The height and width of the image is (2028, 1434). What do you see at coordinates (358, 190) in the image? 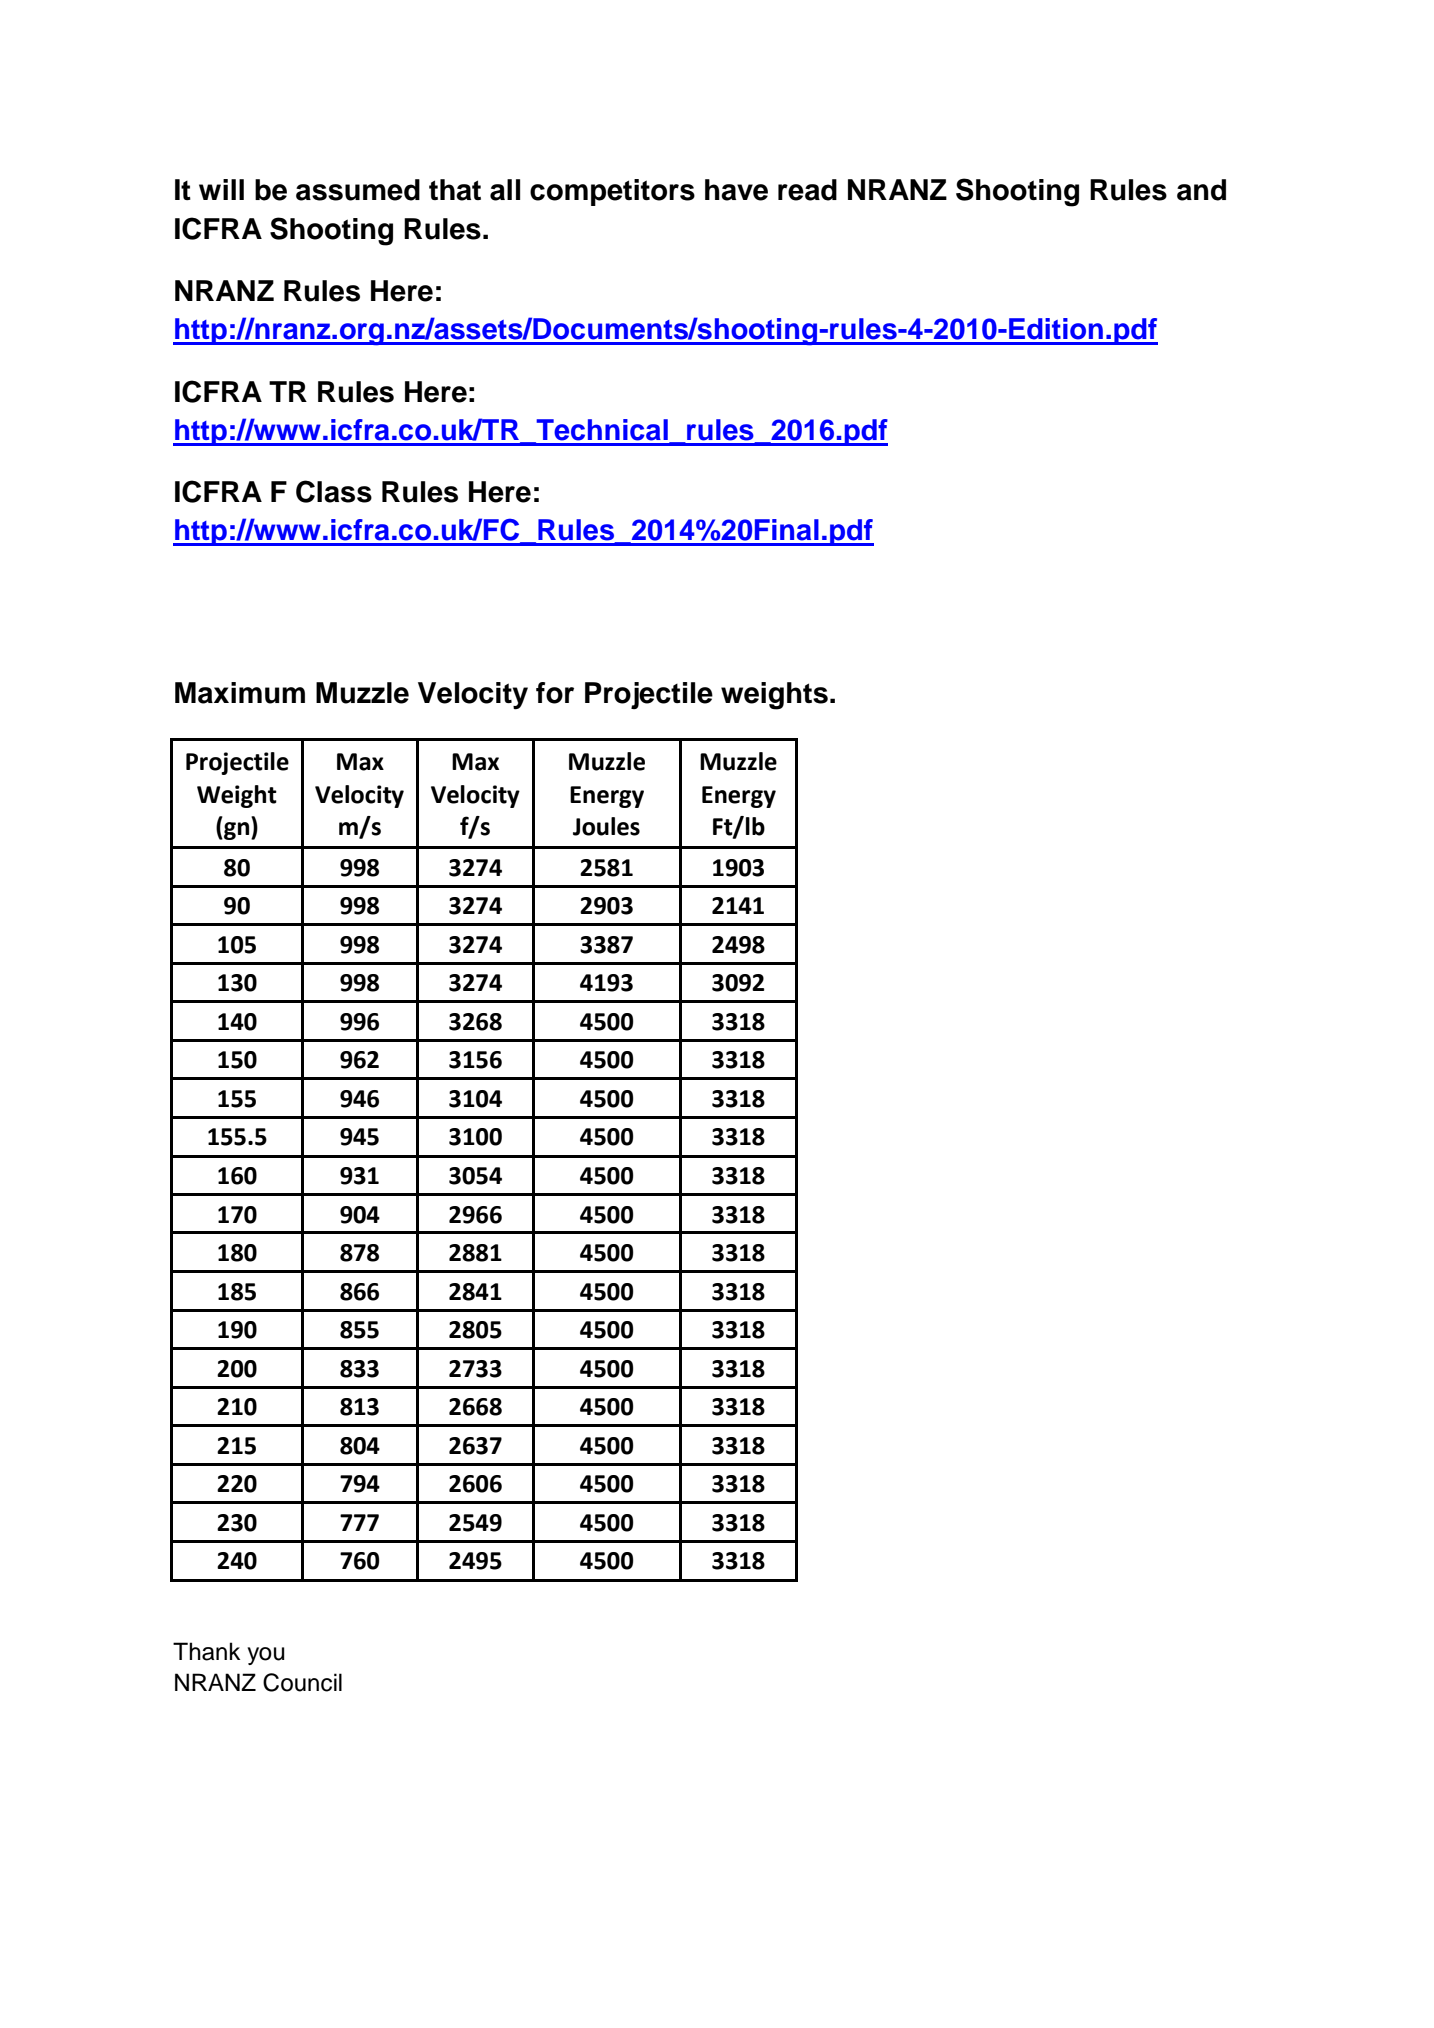
I see `assumed` at bounding box center [358, 190].
